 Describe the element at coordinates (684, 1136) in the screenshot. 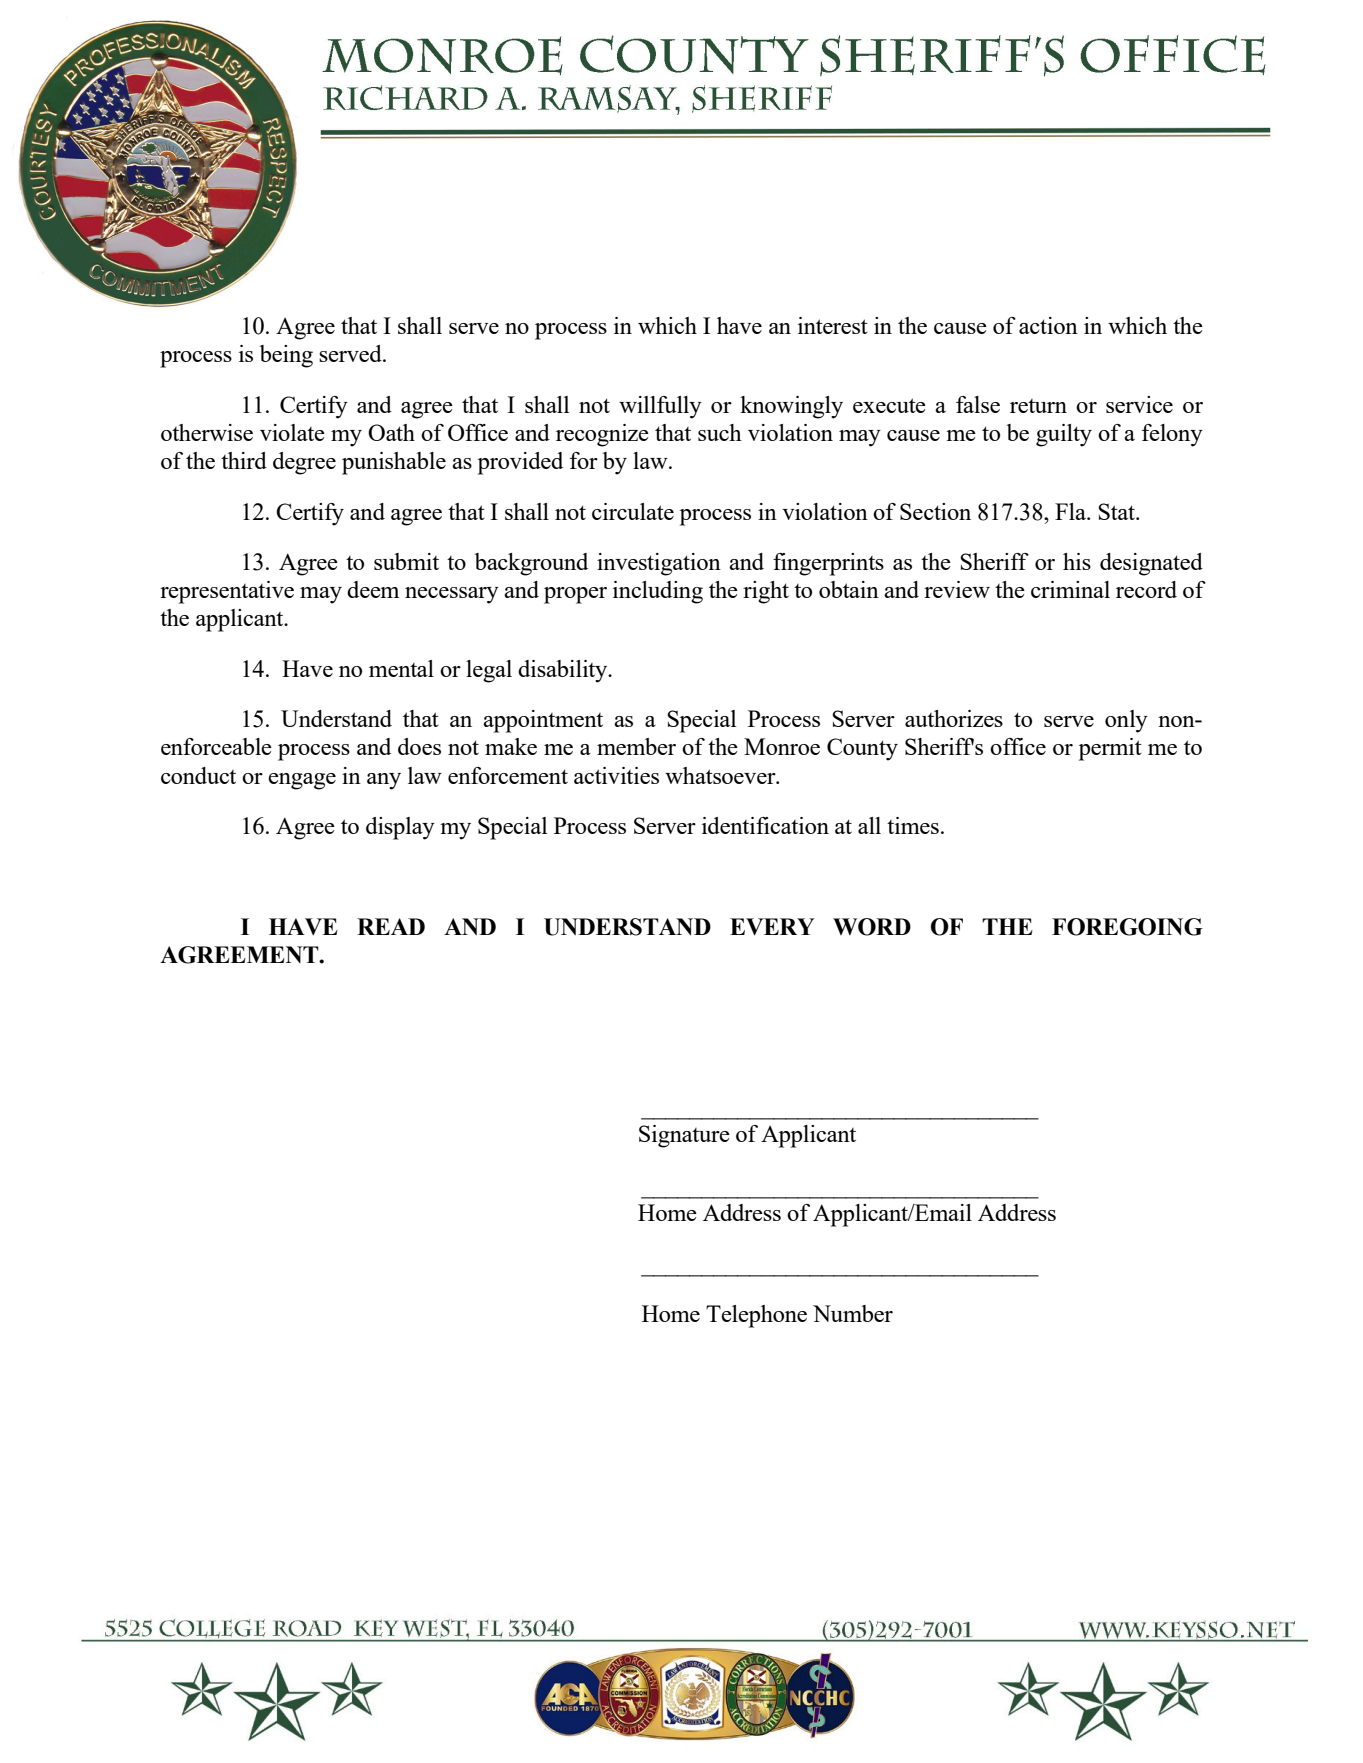

I see `Signature` at that location.
